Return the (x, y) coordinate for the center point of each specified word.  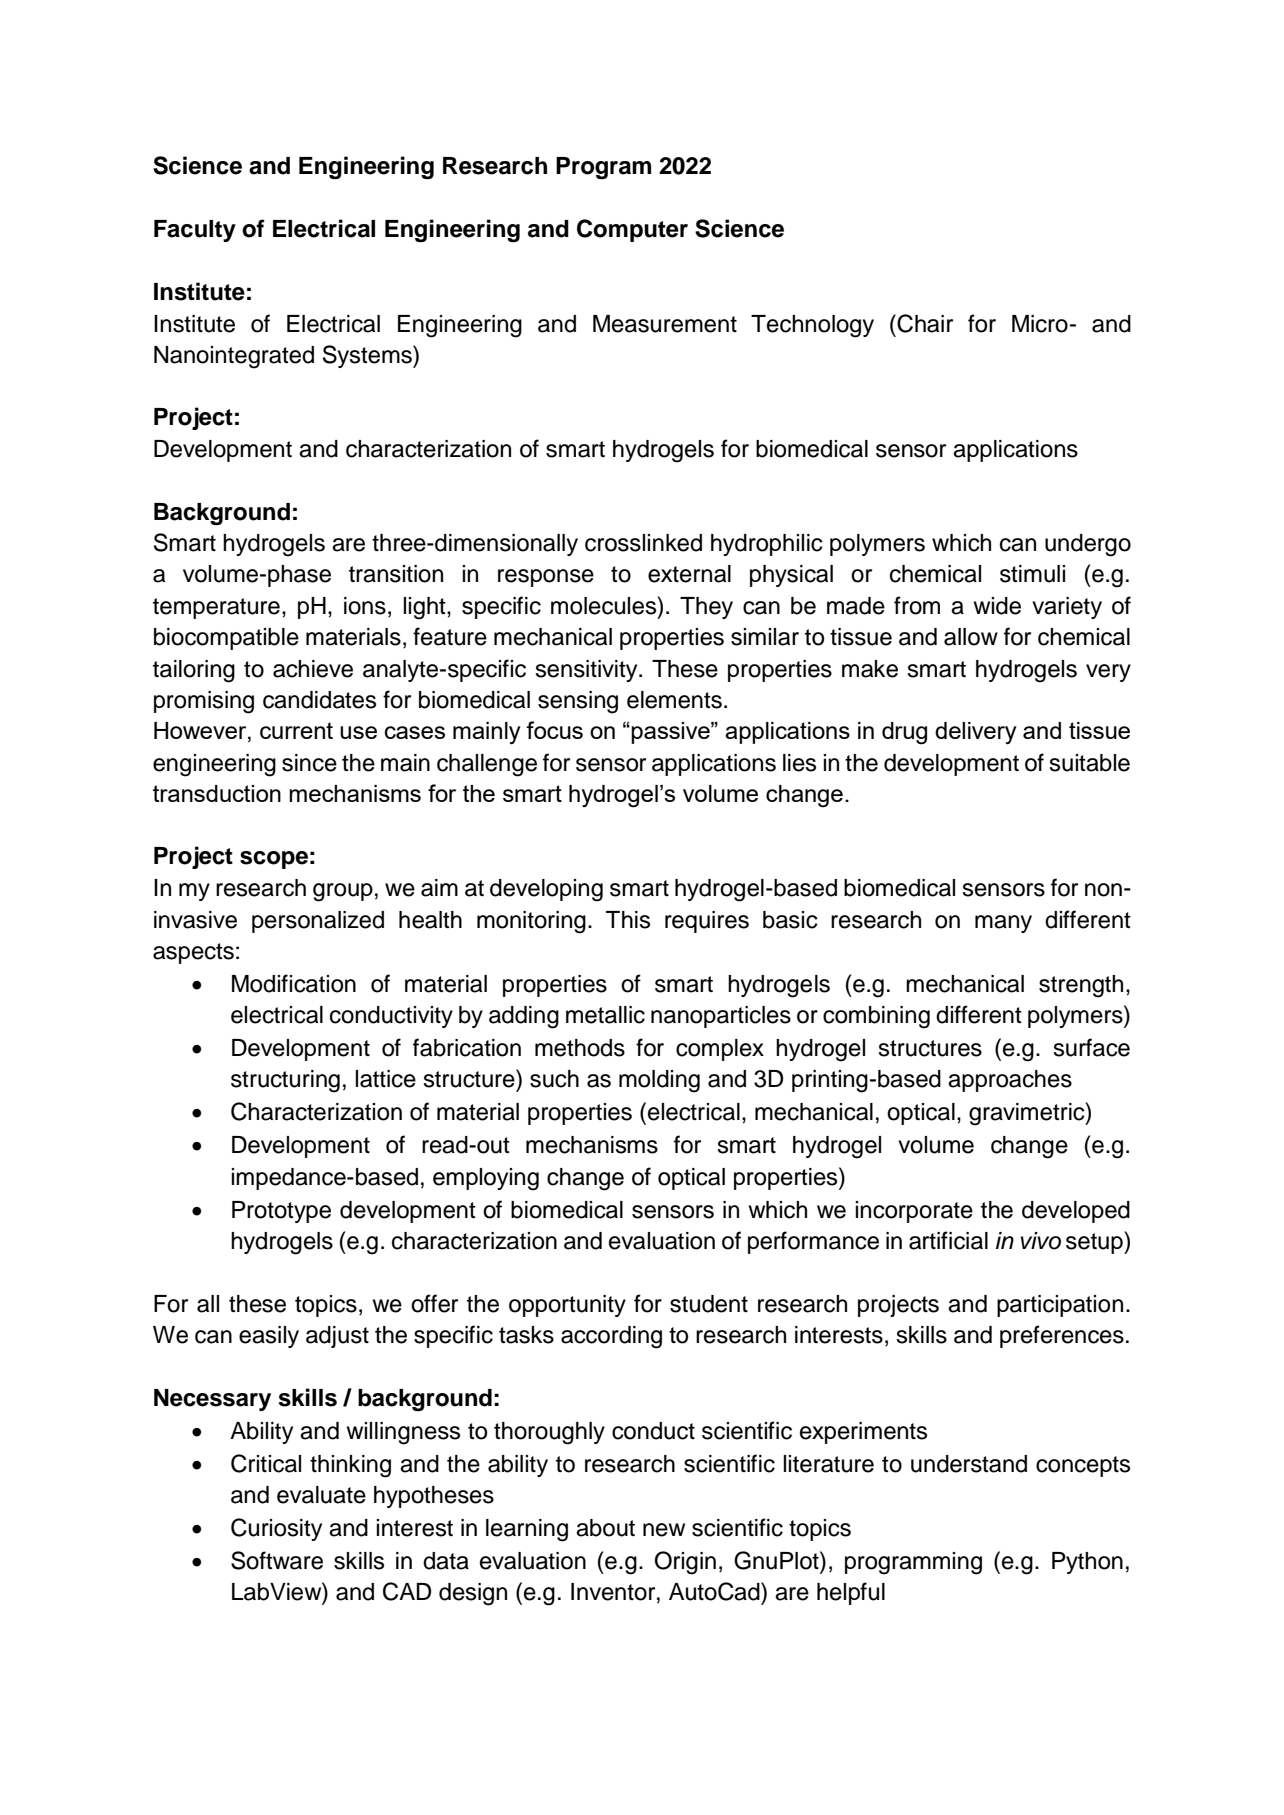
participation (1060, 1306)
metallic (605, 1015)
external (689, 574)
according (611, 1337)
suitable (1089, 763)
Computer (632, 230)
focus (554, 730)
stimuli (1032, 574)
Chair (925, 323)
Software (277, 1560)
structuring (285, 1081)
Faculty (195, 231)
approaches (1010, 1081)
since (309, 763)
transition (396, 574)
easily (269, 1337)
